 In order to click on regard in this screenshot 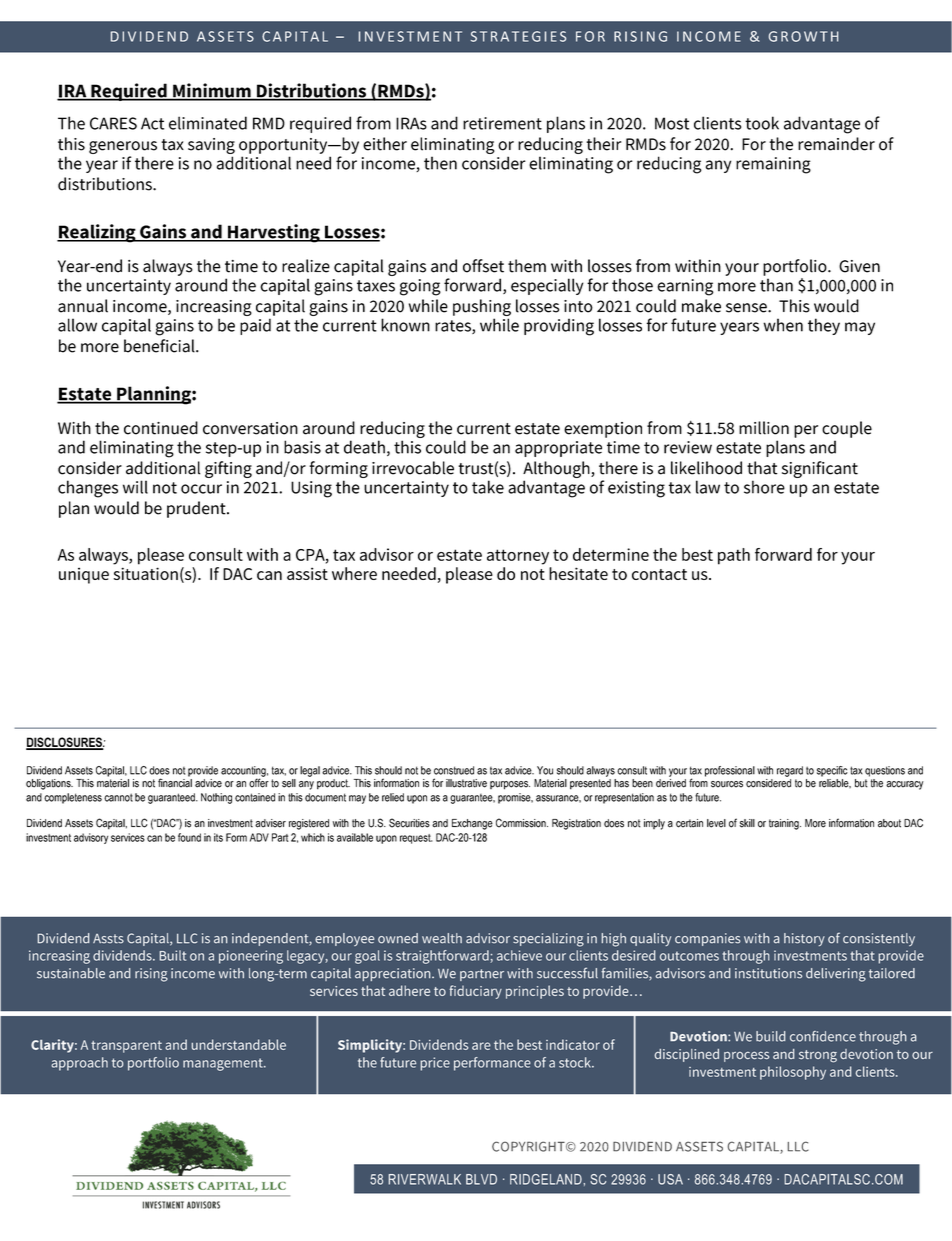, I will do `click(790, 771)`.
